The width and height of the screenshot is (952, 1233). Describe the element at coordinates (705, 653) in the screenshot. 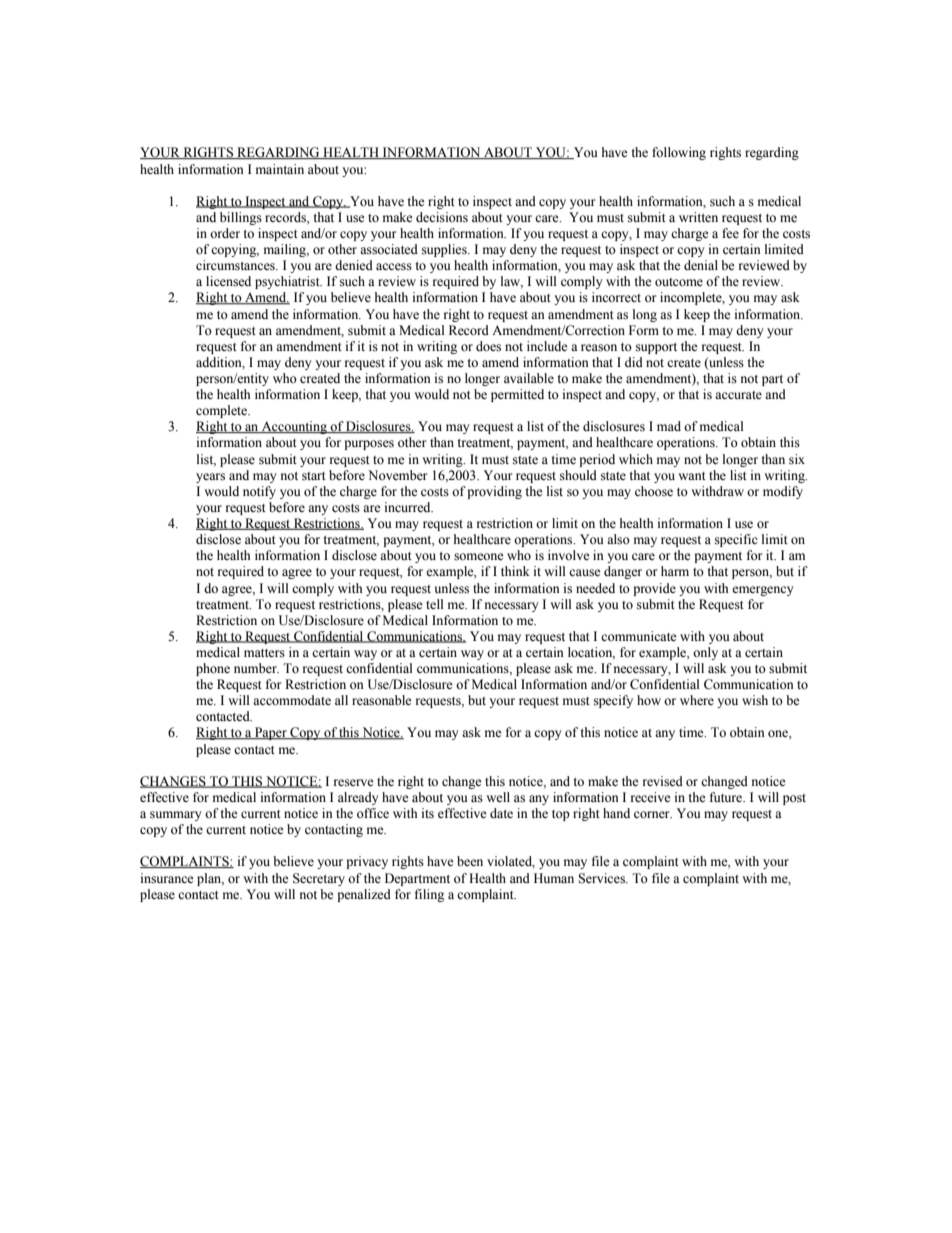

I see `only` at that location.
